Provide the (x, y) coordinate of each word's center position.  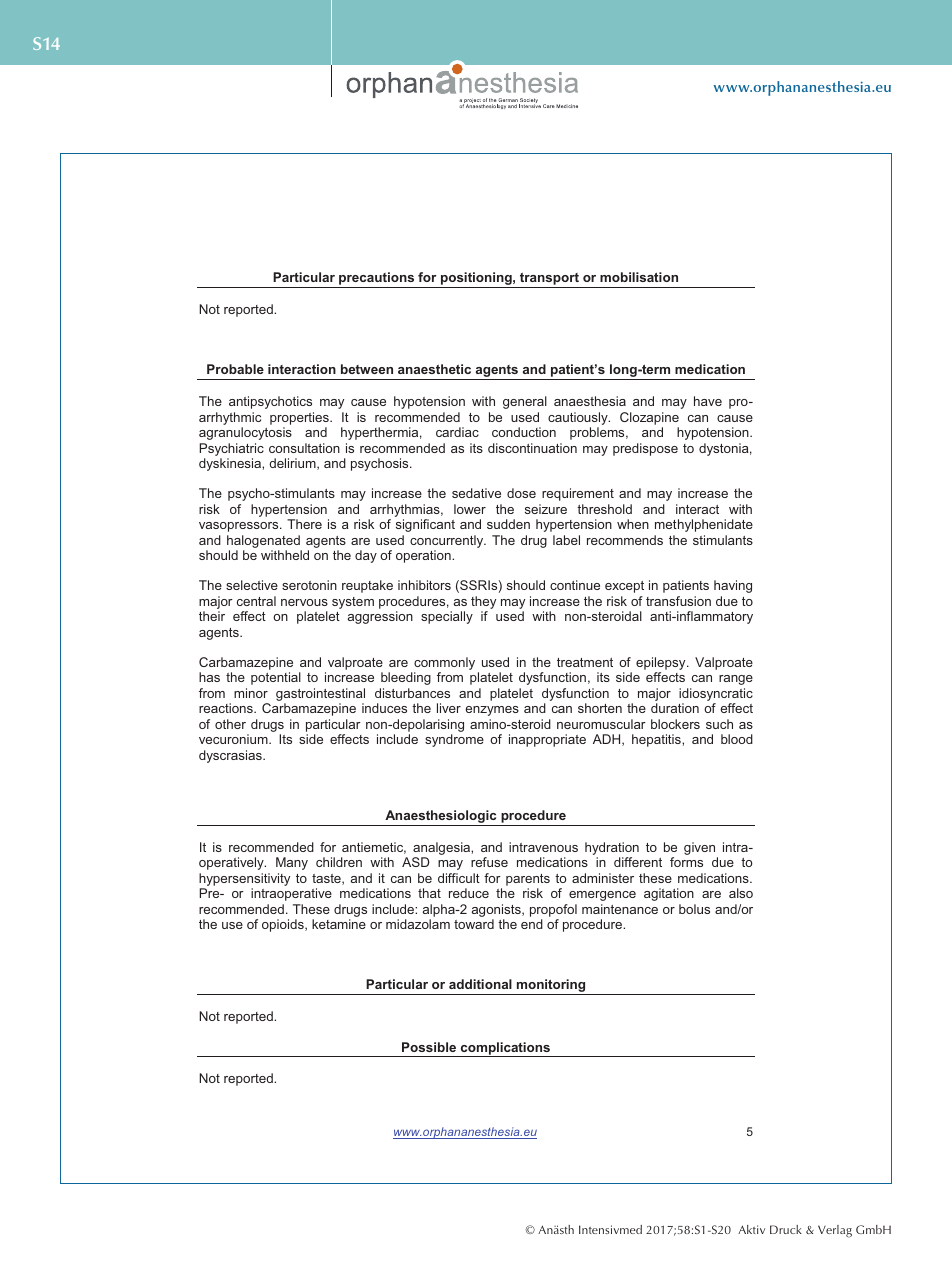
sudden (508, 524)
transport (549, 280)
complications (505, 1049)
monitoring (551, 987)
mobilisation (639, 277)
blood (737, 739)
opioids (284, 925)
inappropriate (547, 740)
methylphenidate (704, 525)
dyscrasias (231, 756)
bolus (694, 909)
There (304, 524)
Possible (429, 1047)
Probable (235, 369)
